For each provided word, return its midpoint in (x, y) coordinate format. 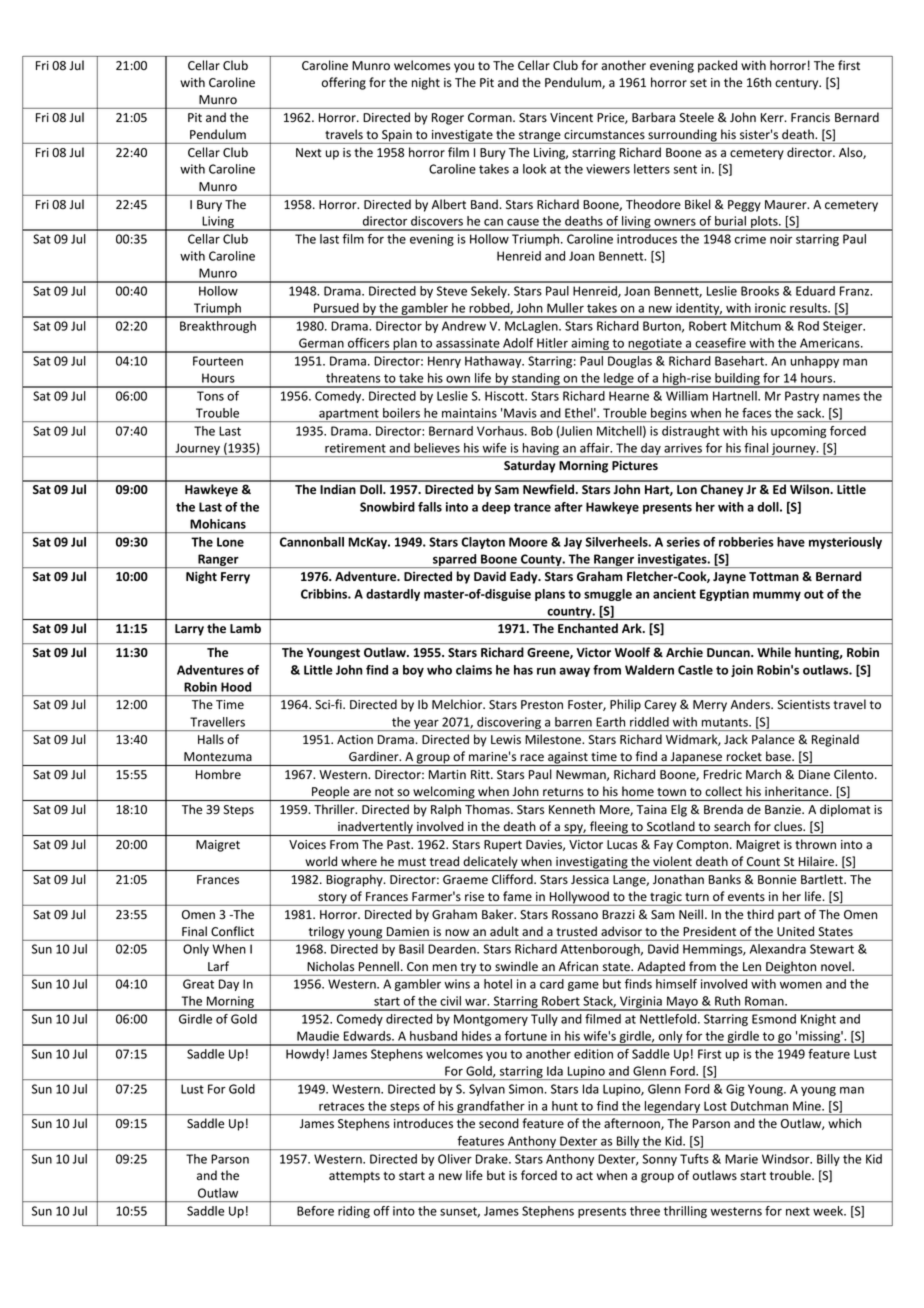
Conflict (232, 931)
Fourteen (218, 361)
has (523, 670)
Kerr (773, 117)
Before (315, 1211)
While (774, 652)
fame (517, 896)
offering (344, 83)
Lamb (245, 628)
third (760, 914)
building (737, 380)
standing (536, 380)
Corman (491, 118)
